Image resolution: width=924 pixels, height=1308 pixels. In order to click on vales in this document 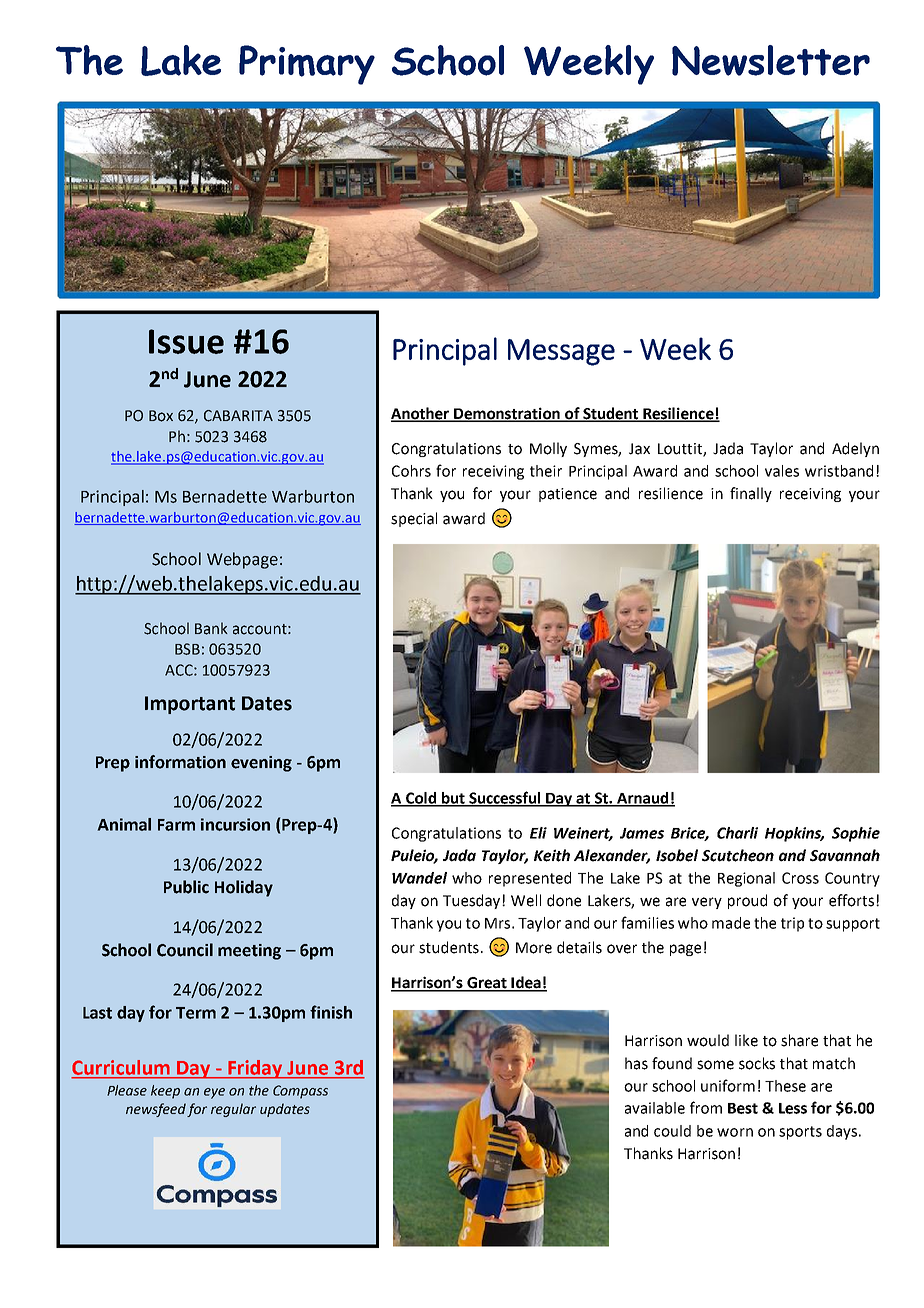, I will do `click(782, 471)`.
